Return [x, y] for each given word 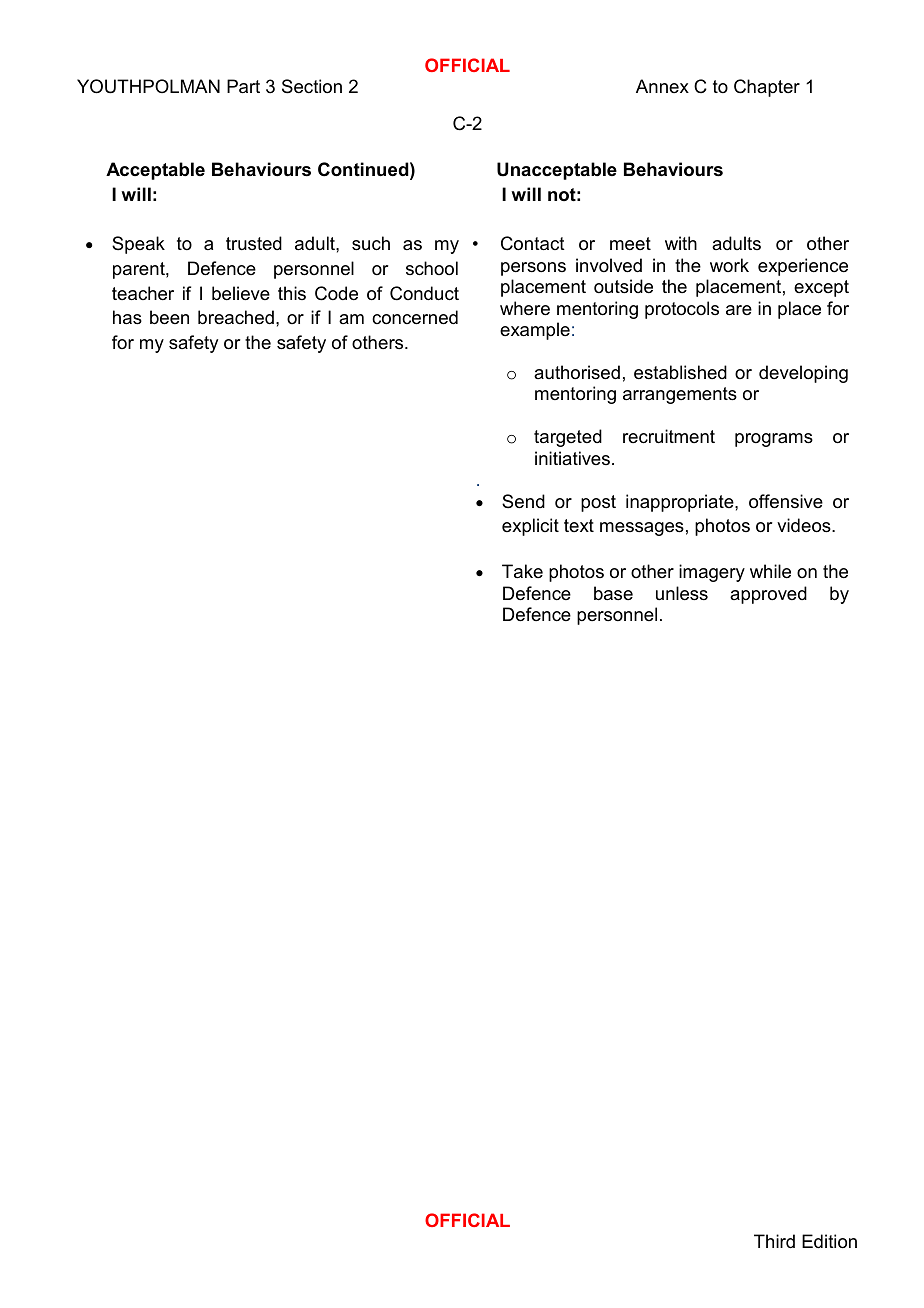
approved [768, 595]
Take [522, 571]
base [613, 593]
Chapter [767, 88]
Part [243, 86]
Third [774, 1241]
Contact [533, 243]
